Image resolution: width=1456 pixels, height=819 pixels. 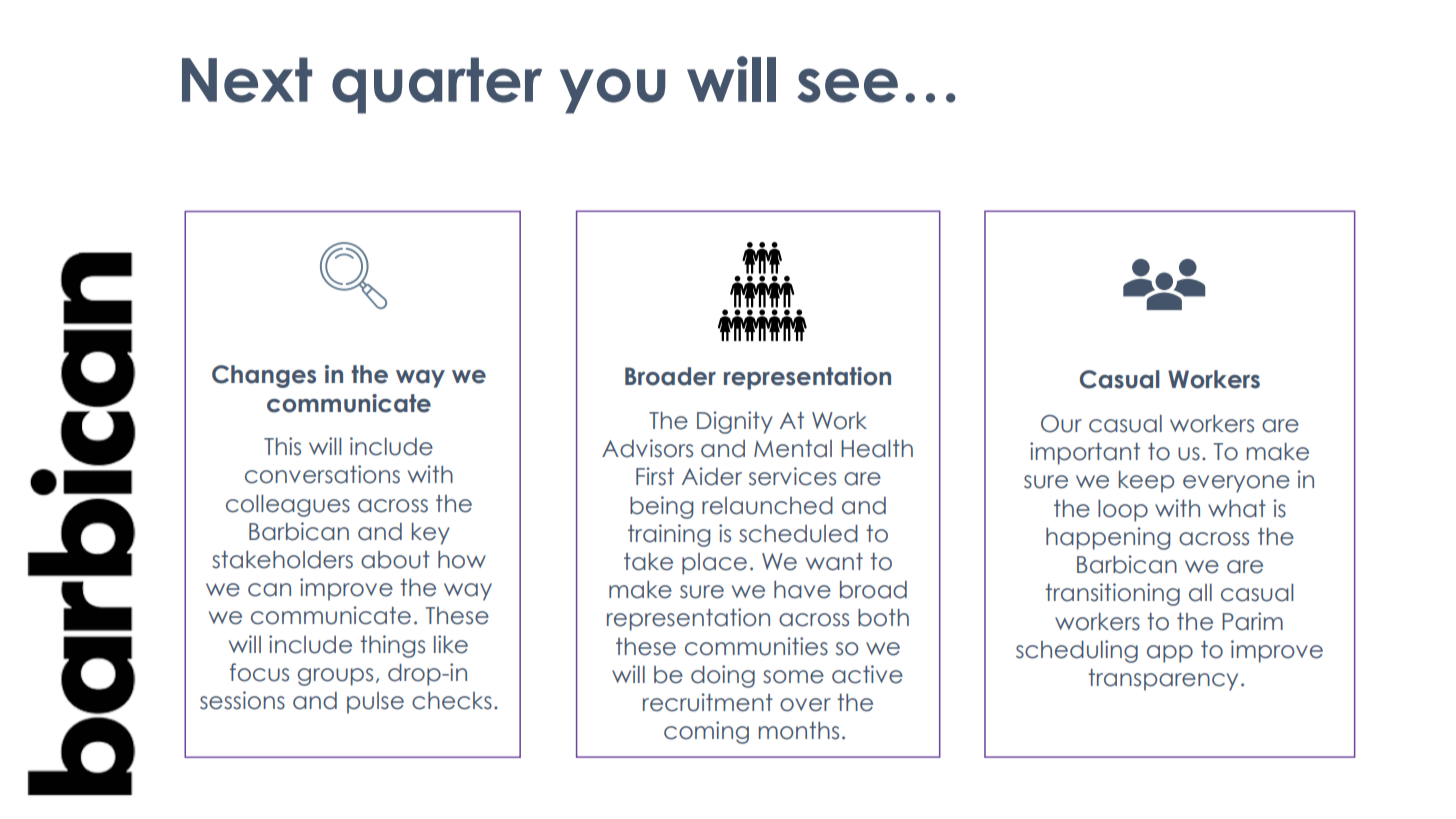 I want to click on you, so click(x=613, y=91).
